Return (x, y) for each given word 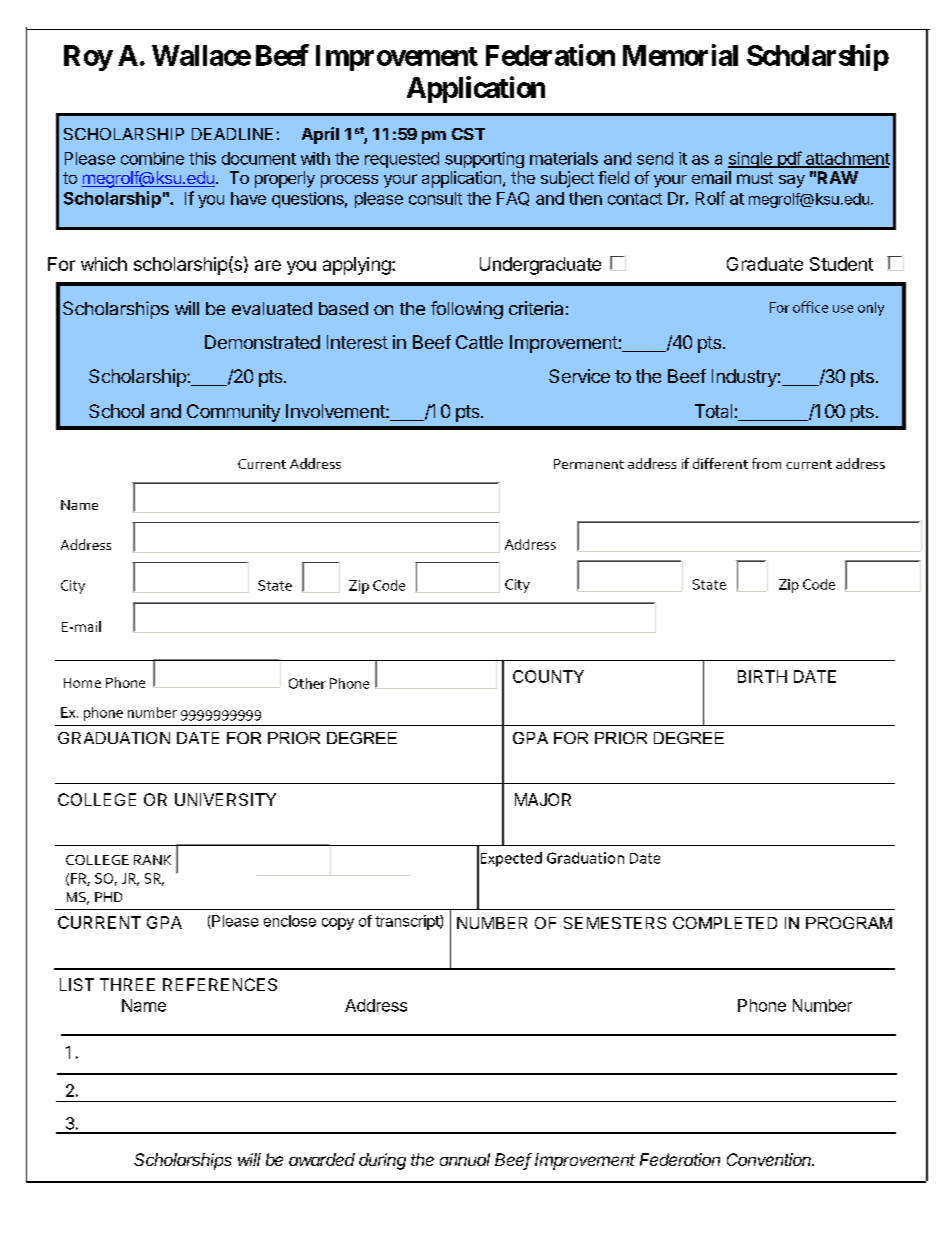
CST (468, 134)
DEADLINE (232, 134)
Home (82, 683)
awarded (322, 1159)
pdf (789, 159)
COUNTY (548, 676)
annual (465, 1159)
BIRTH (762, 676)
